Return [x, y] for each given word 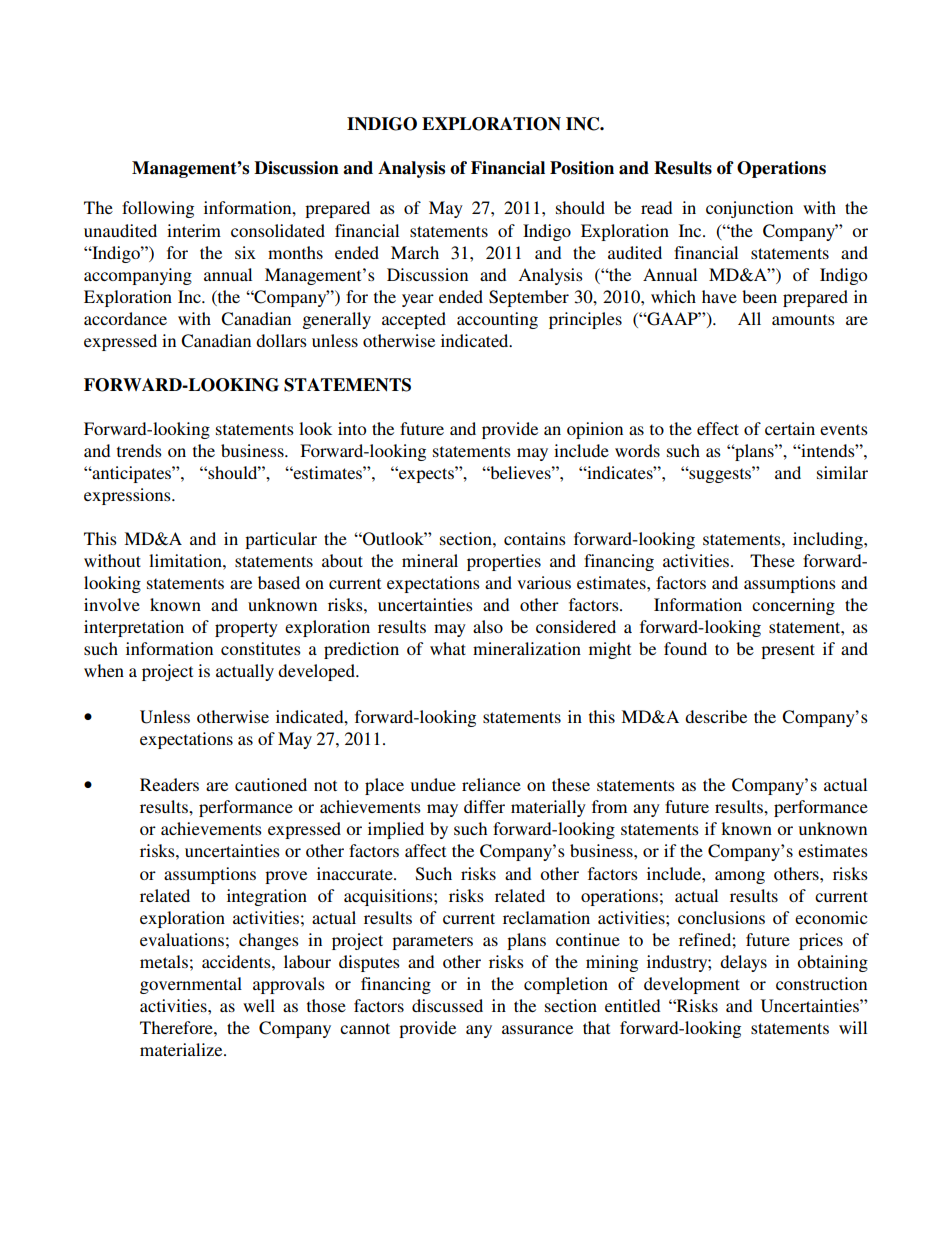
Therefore [177, 1027]
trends [139, 450]
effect [718, 428]
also [488, 626]
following [158, 209]
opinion [595, 430]
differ [484, 806]
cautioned [271, 784]
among [740, 877]
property [246, 629]
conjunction [749, 209]
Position [582, 168]
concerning [793, 606]
